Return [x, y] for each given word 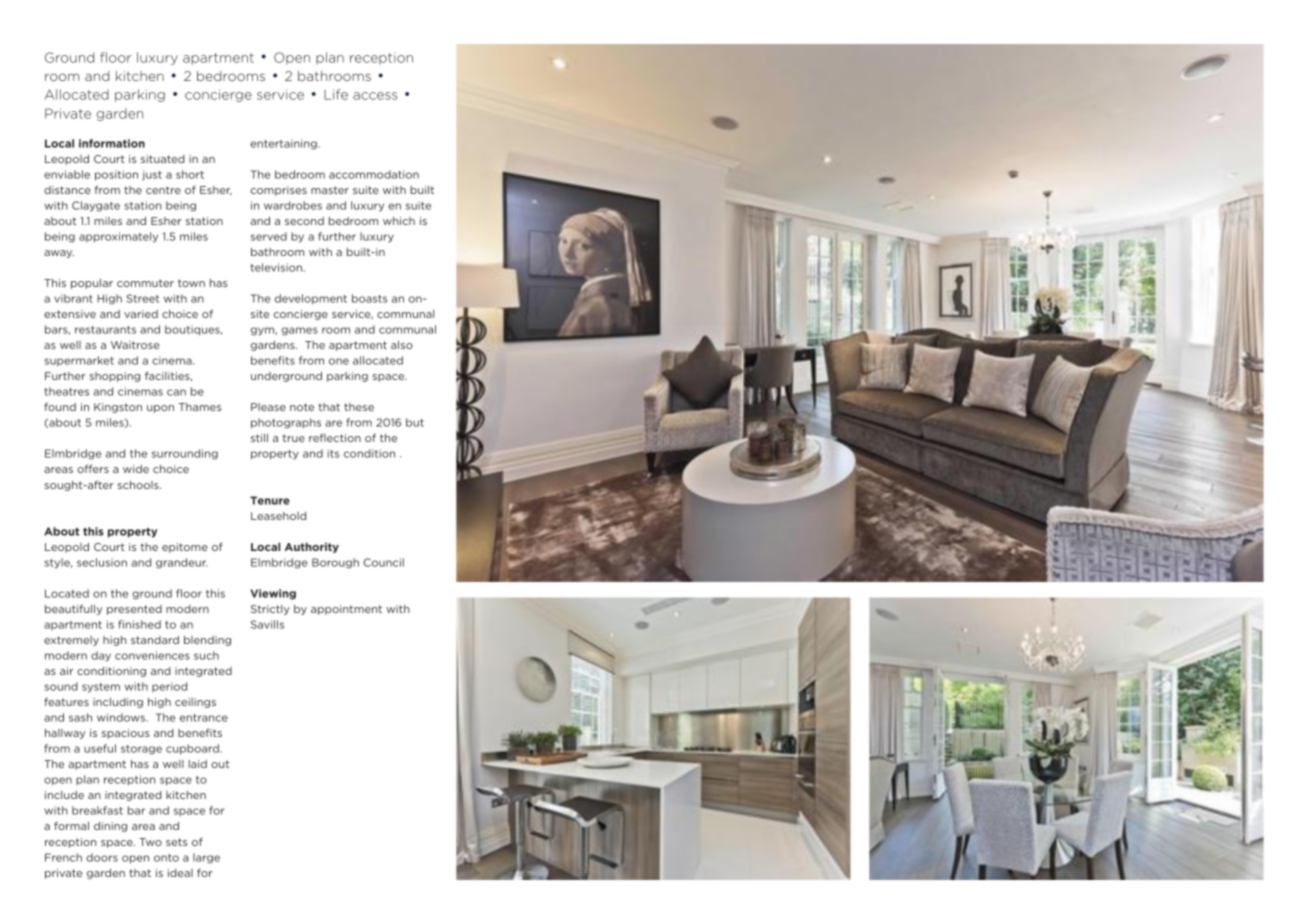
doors [102, 857]
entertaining [284, 144]
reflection [335, 437]
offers [93, 468]
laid [198, 764]
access [375, 96]
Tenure [270, 500]
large [206, 858]
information [112, 143]
